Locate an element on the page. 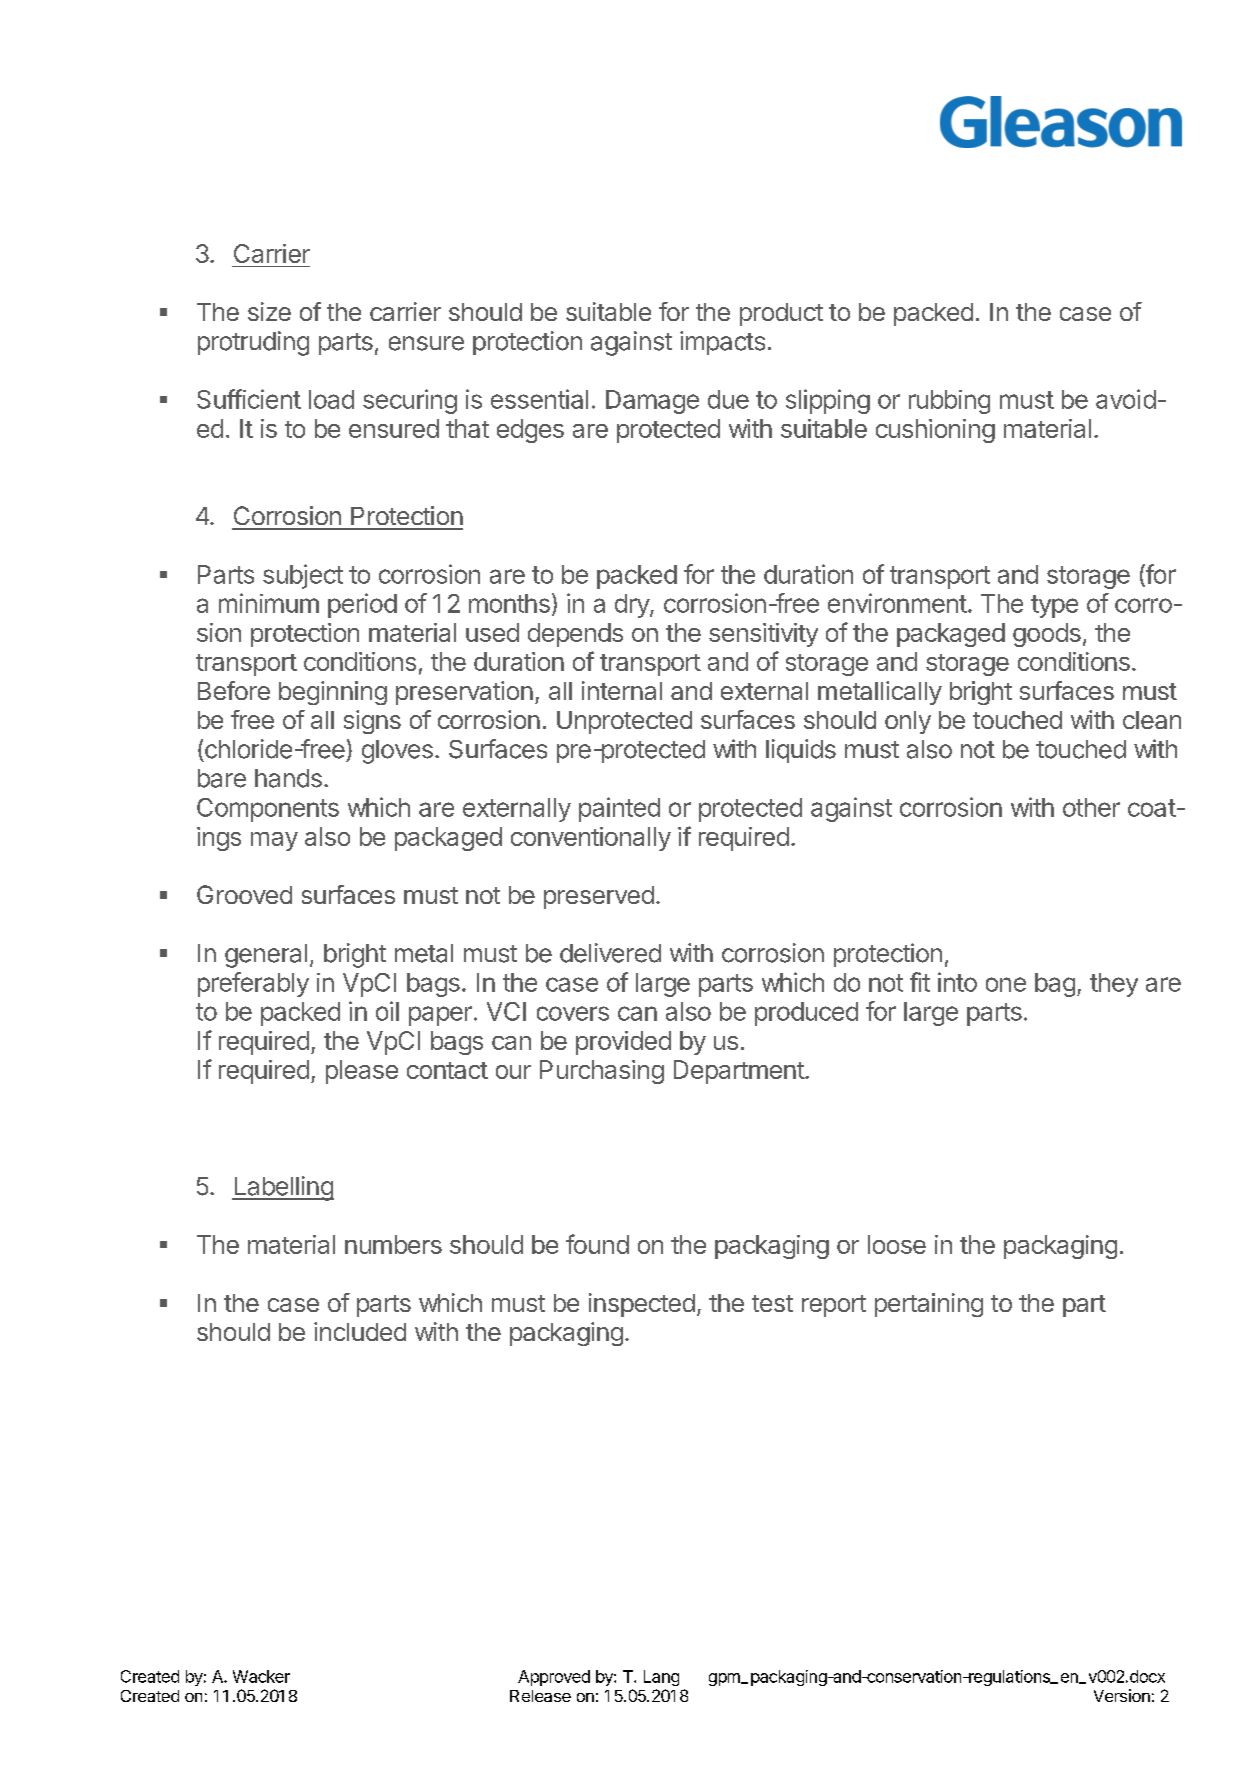 This page has width=1257, height=1778. Approved is located at coordinates (554, 1678).
